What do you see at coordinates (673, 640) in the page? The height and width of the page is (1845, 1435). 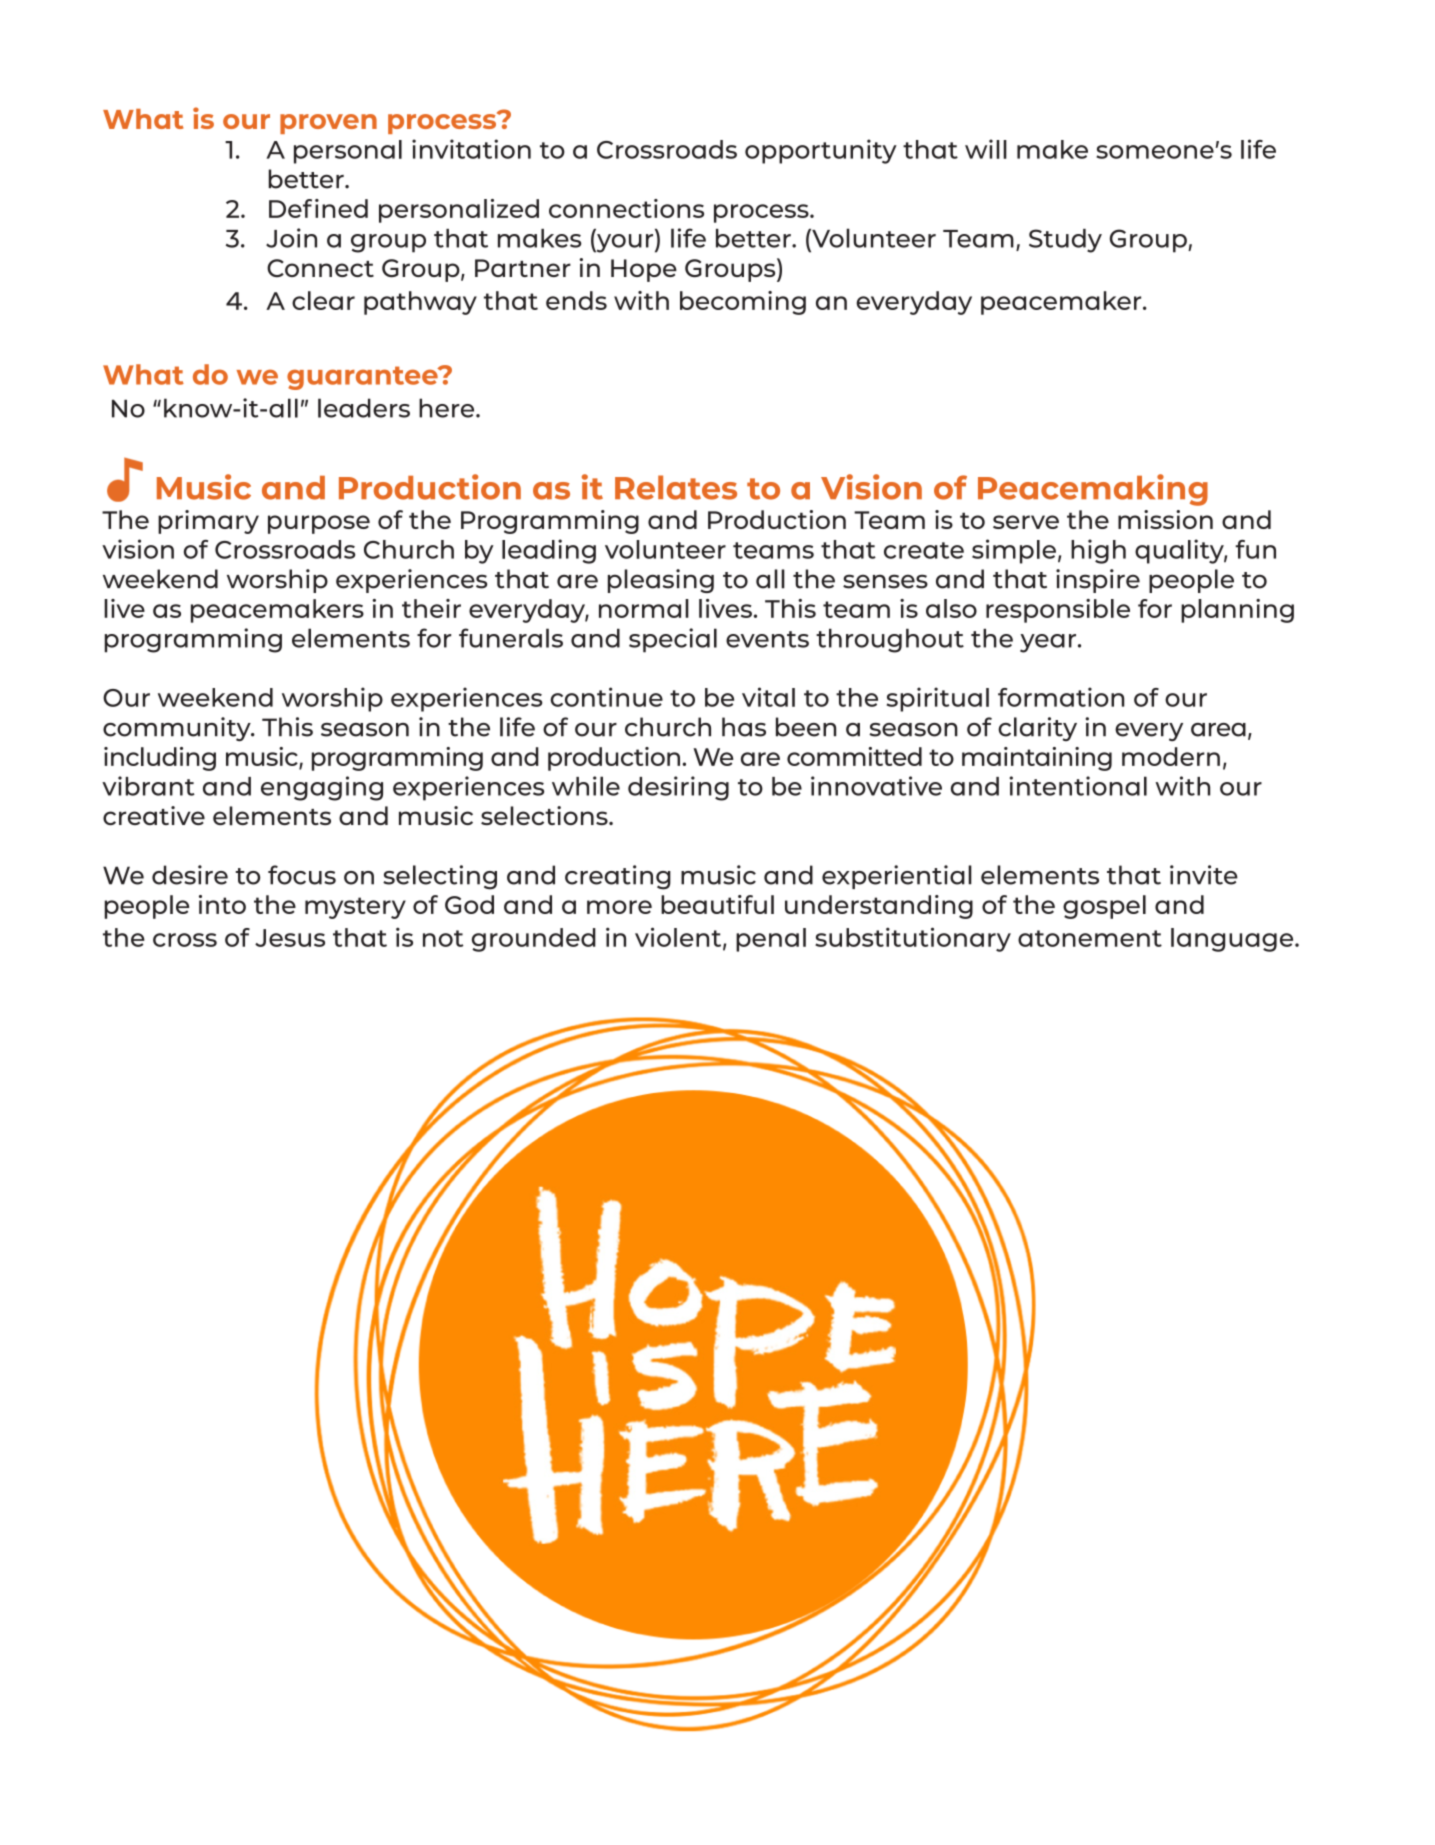 I see `special` at bounding box center [673, 640].
